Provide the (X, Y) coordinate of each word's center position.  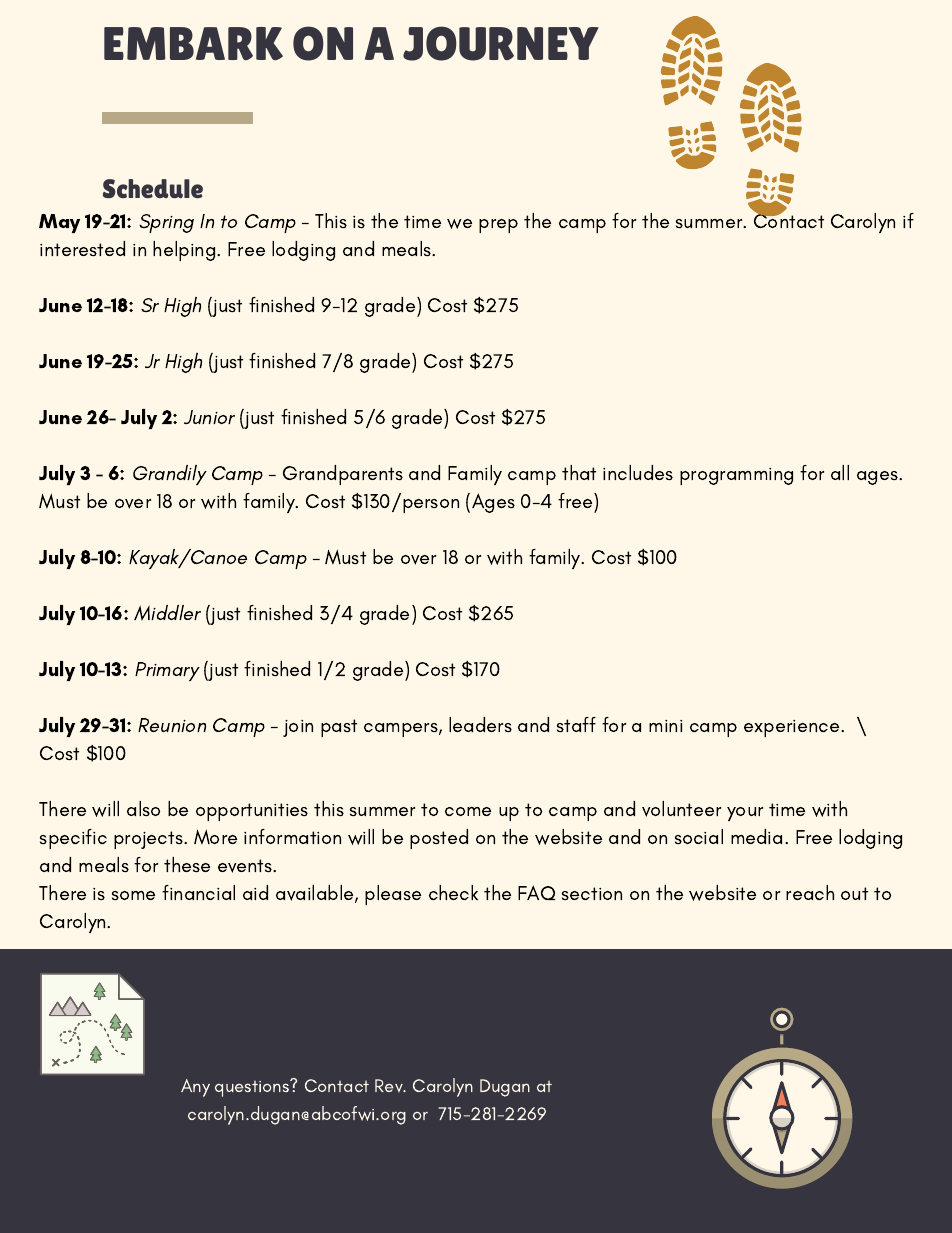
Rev (390, 1085)
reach (810, 892)
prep (498, 226)
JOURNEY (501, 43)
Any (195, 1088)
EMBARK (193, 44)
